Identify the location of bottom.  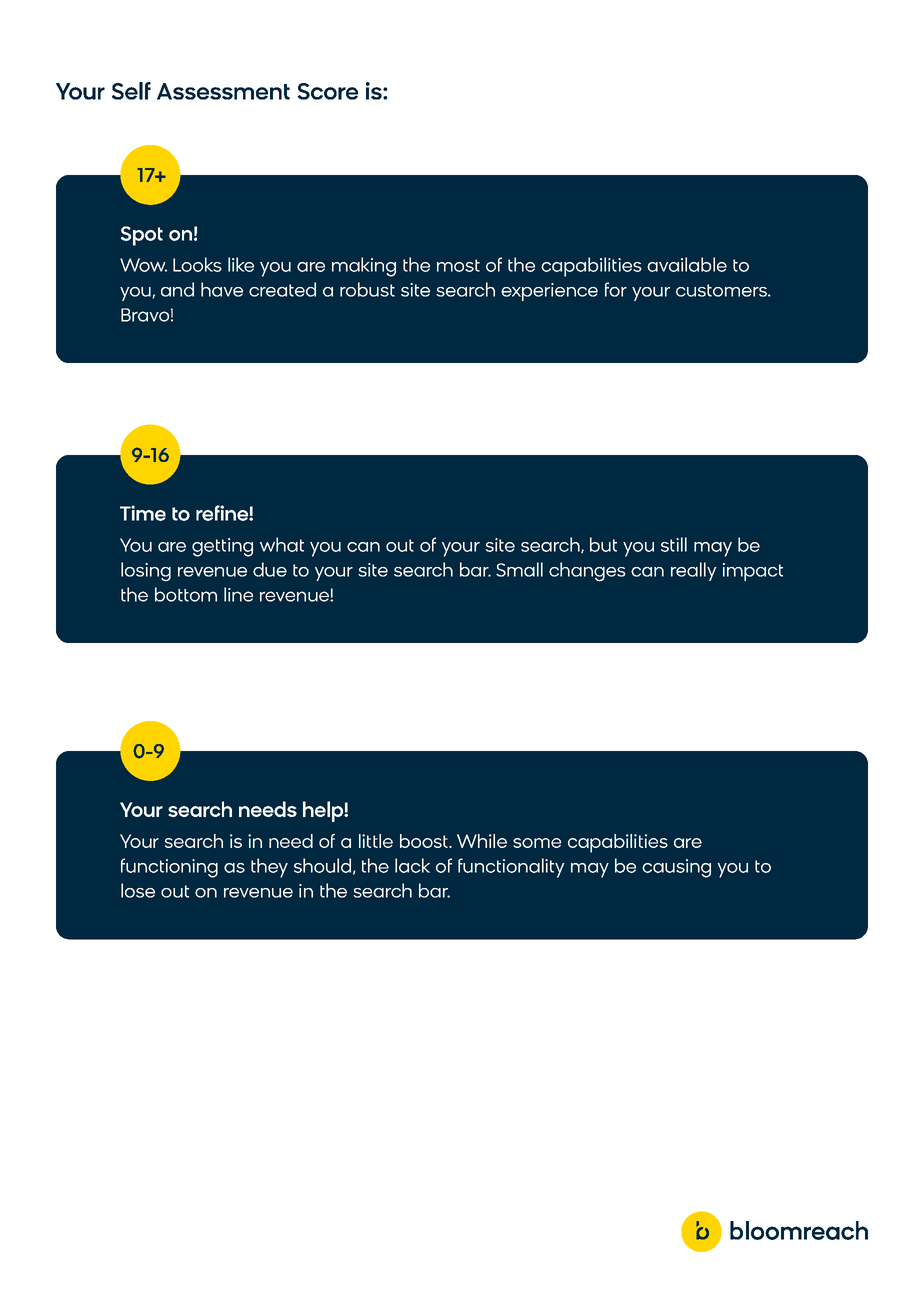
(186, 594).
